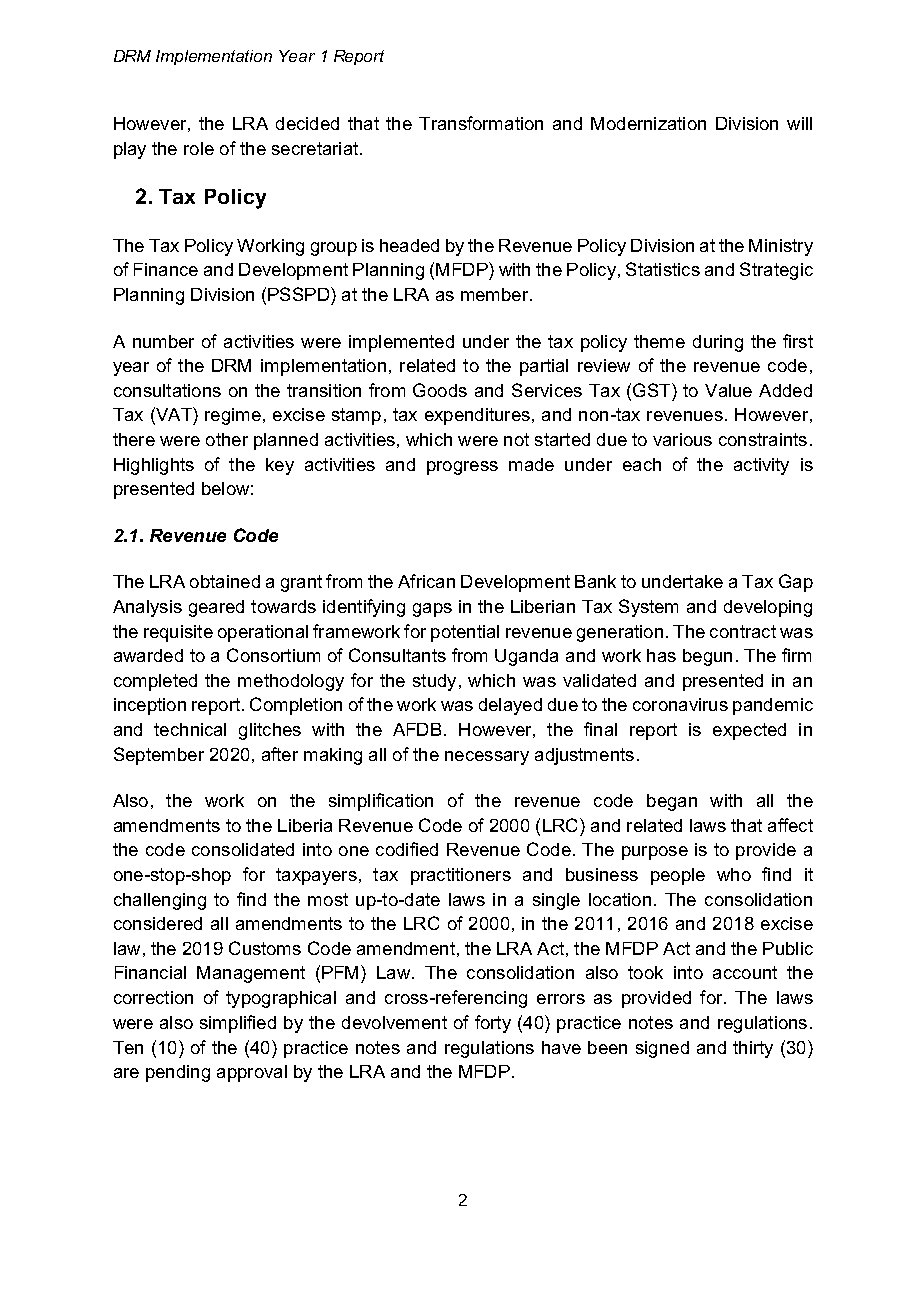 The height and width of the screenshot is (1308, 924). What do you see at coordinates (753, 1049) in the screenshot?
I see `thirty` at bounding box center [753, 1049].
